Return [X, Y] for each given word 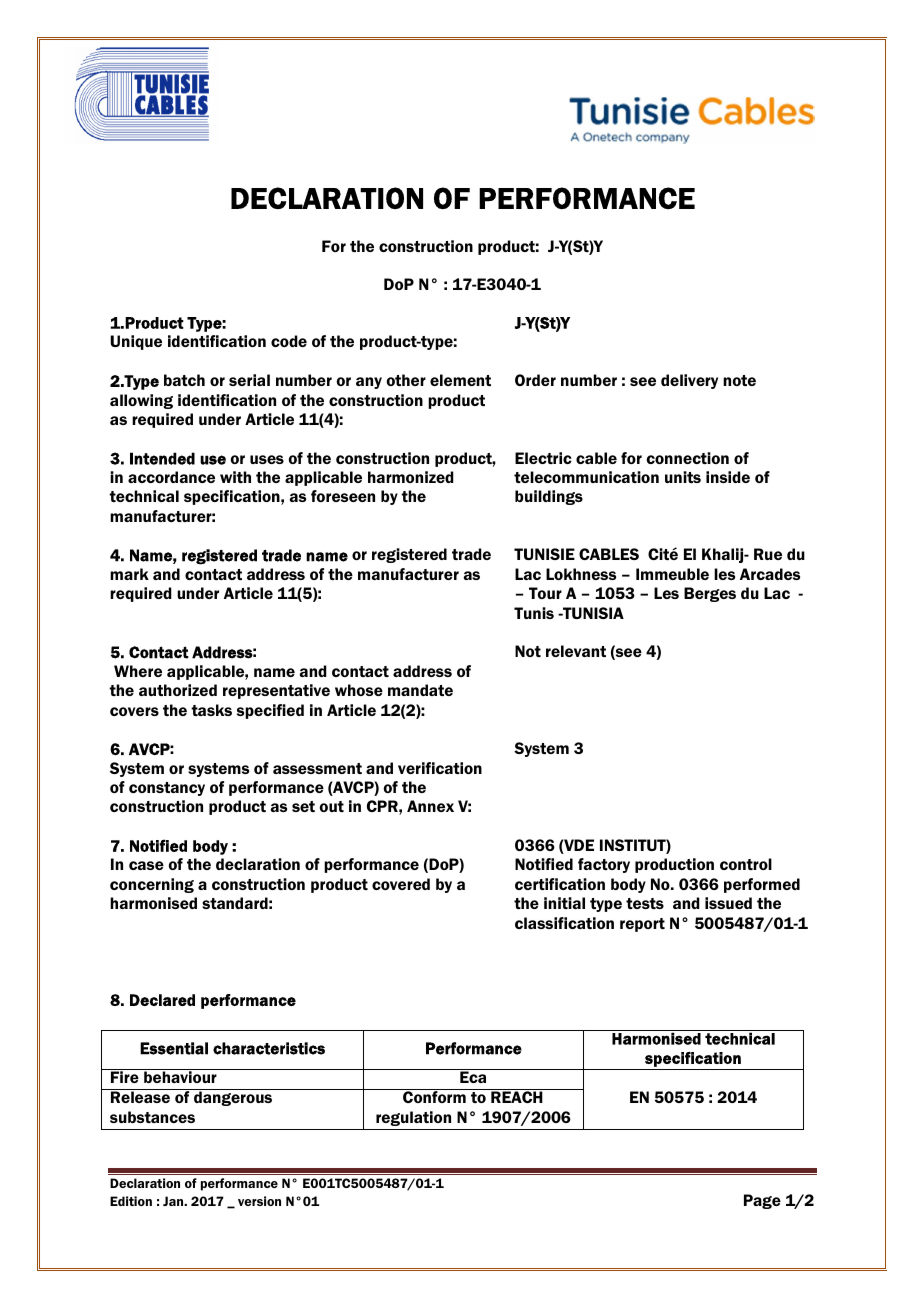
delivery [689, 381]
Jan [174, 1201]
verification [440, 768]
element [460, 380]
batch [184, 380]
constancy [167, 789]
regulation [413, 1118]
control [746, 864]
